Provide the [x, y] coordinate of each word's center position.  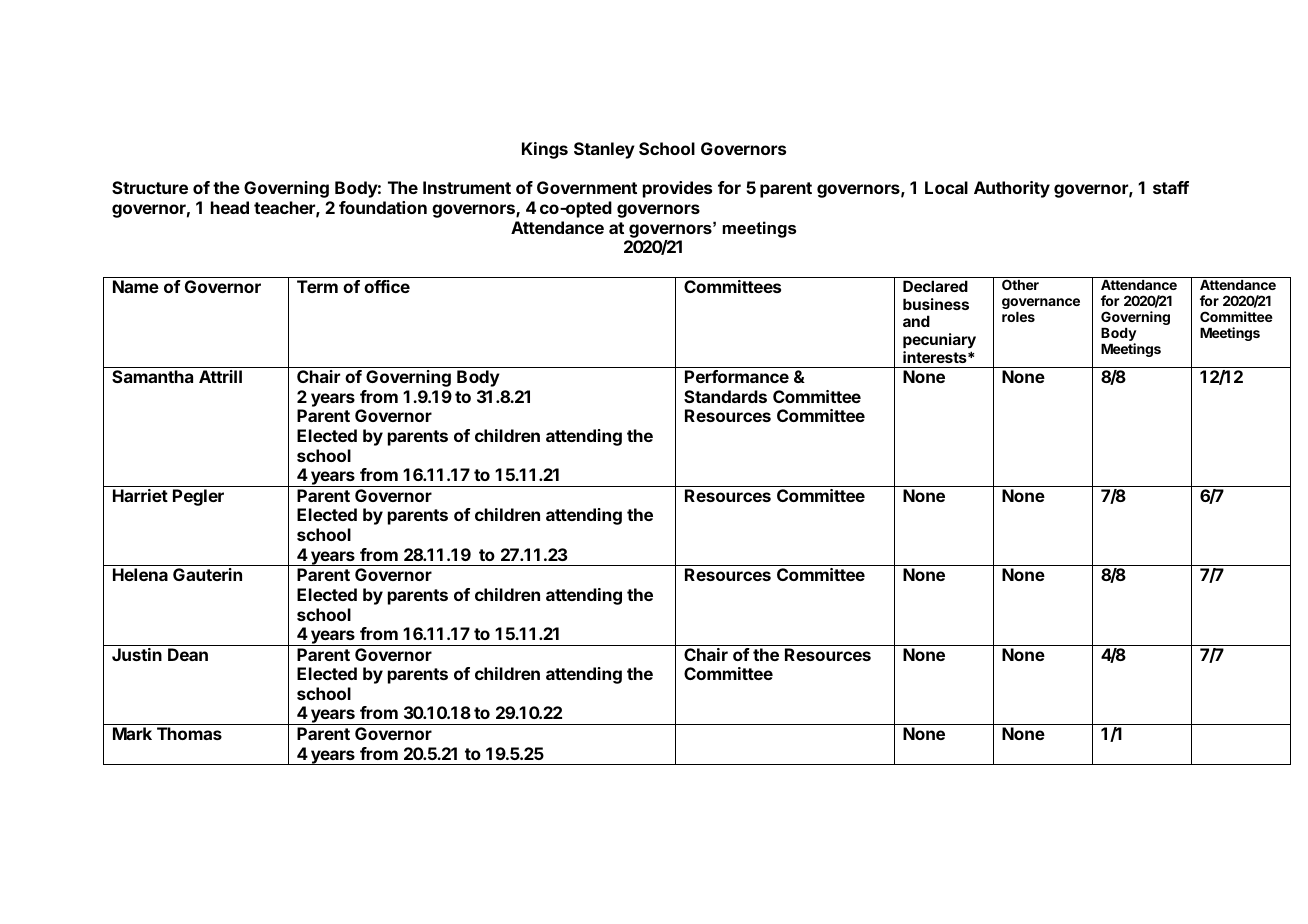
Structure [150, 187]
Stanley [604, 150]
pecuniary [939, 342]
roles [1018, 317]
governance [1041, 303]
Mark [132, 733]
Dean [188, 654]
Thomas [189, 733]
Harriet [140, 495]
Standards [725, 396]
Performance [737, 376]
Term [317, 286]
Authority [1012, 189]
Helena [140, 574]
